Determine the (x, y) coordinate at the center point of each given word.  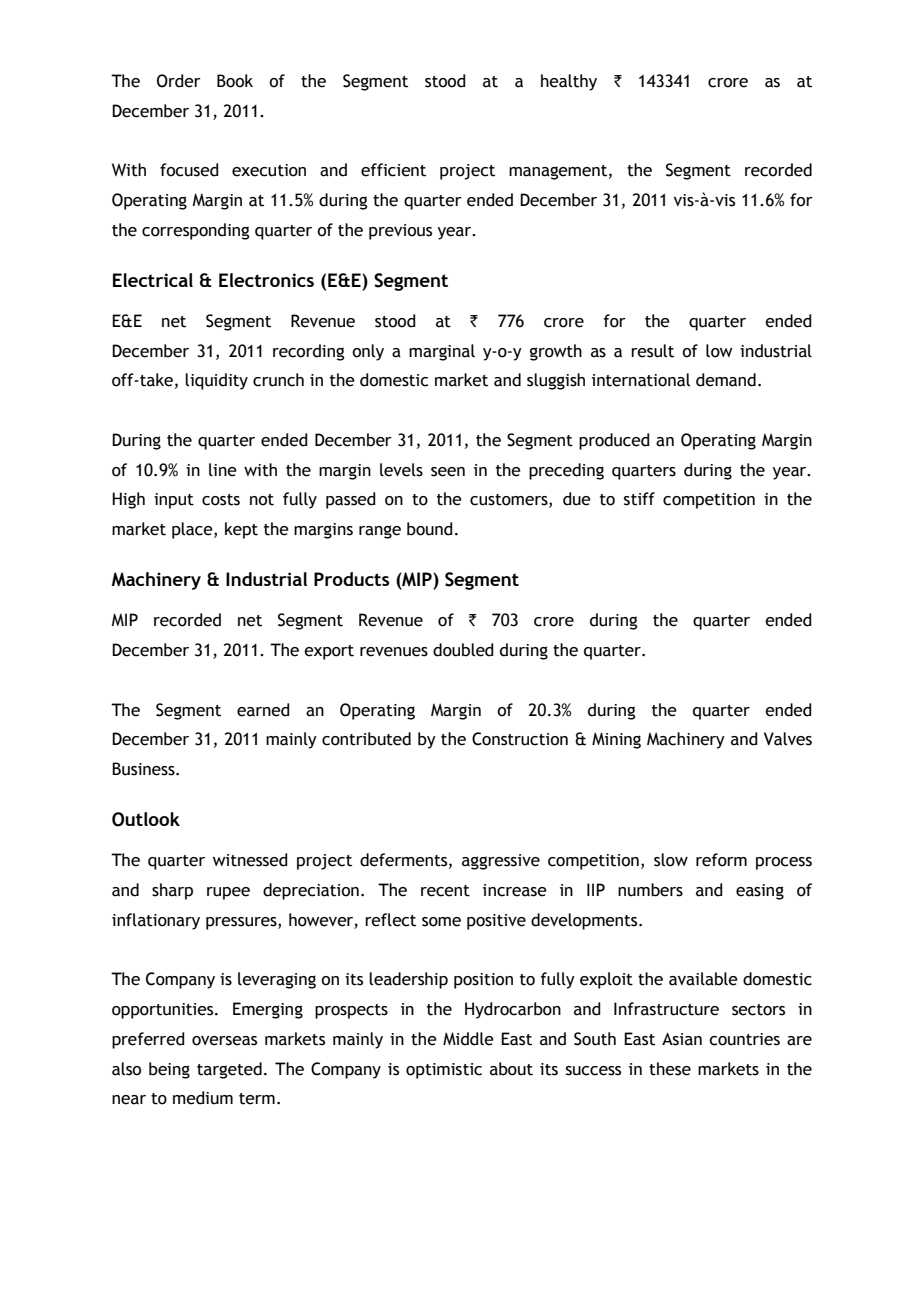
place (193, 530)
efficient (393, 170)
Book (235, 81)
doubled (463, 650)
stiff (639, 499)
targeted (229, 1070)
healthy (569, 82)
